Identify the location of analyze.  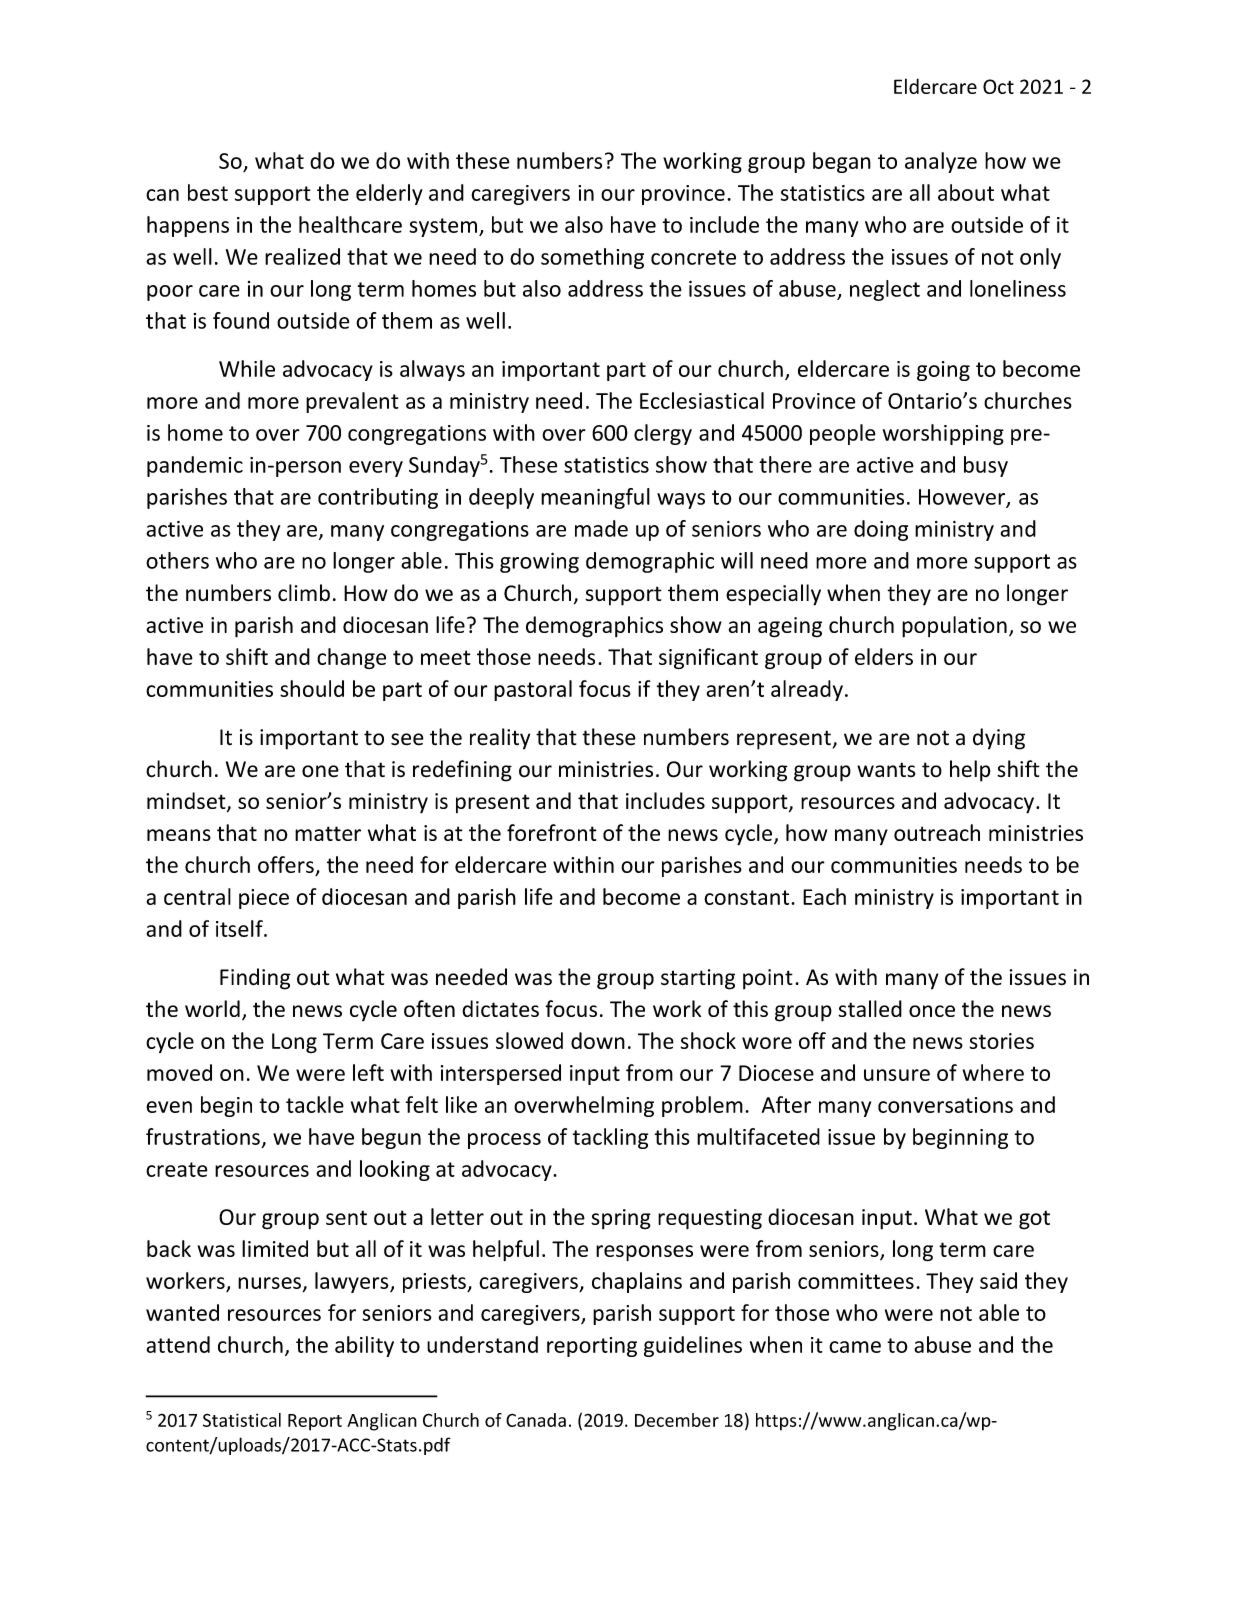
(941, 162).
